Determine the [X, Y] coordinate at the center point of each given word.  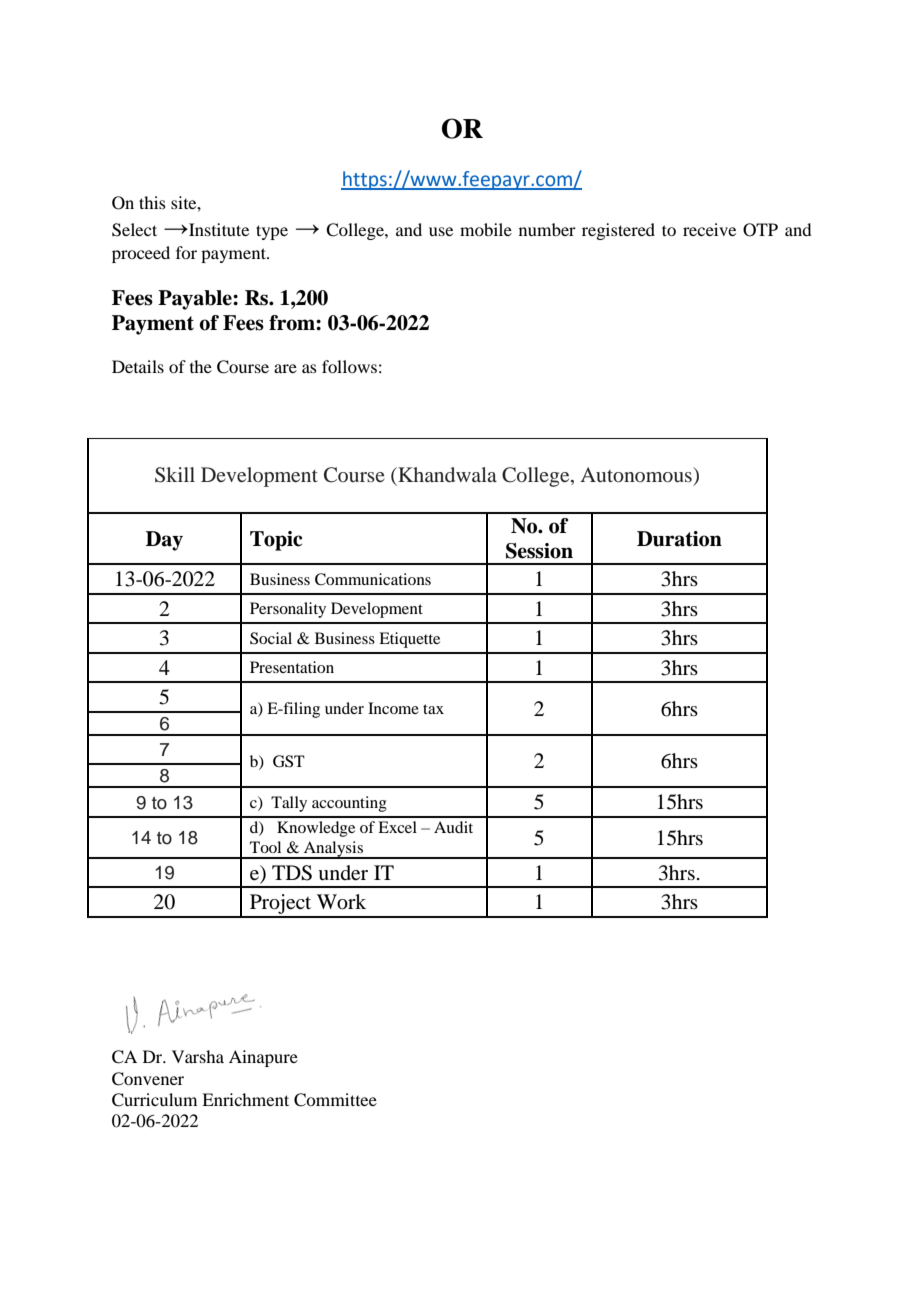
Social [271, 638]
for [186, 252]
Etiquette [409, 640]
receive [709, 229]
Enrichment [245, 1099]
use [441, 231]
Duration [679, 539]
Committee [335, 1100]
